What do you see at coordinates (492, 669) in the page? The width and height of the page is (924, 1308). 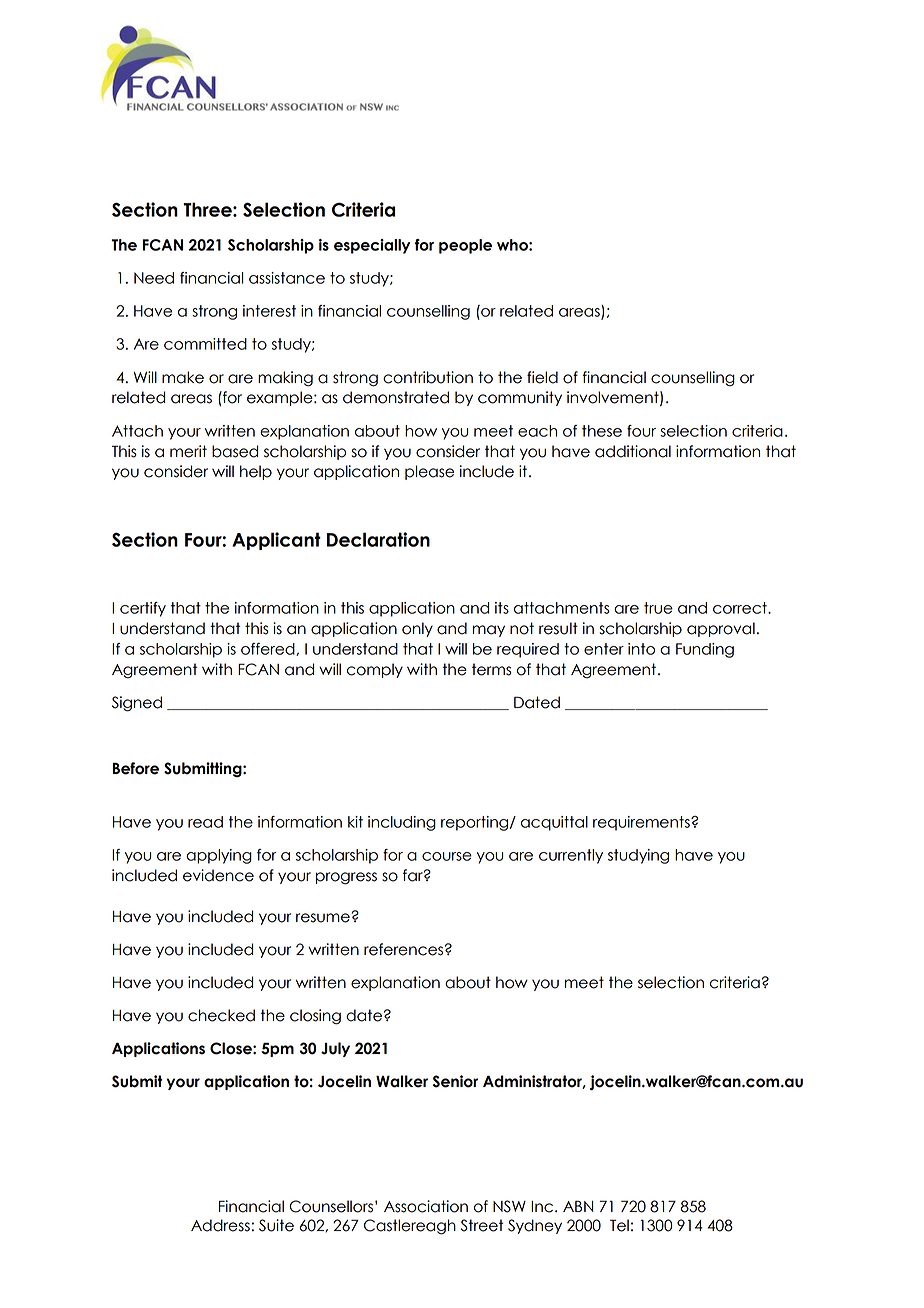 I see `terms` at bounding box center [492, 669].
